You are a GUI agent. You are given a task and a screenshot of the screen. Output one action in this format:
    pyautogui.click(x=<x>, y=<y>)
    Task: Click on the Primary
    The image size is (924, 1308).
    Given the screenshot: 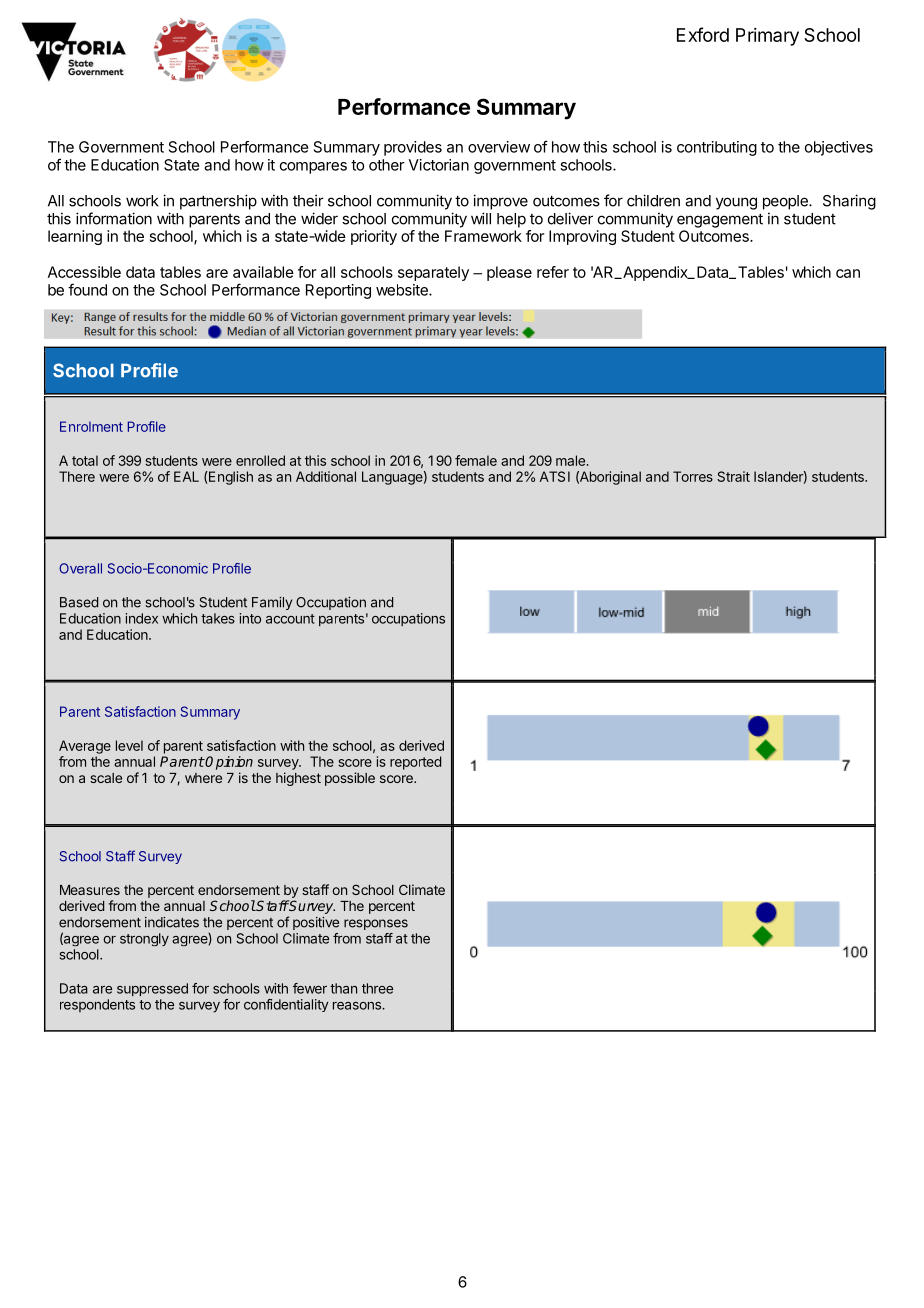 What is the action you would take?
    pyautogui.click(x=767, y=37)
